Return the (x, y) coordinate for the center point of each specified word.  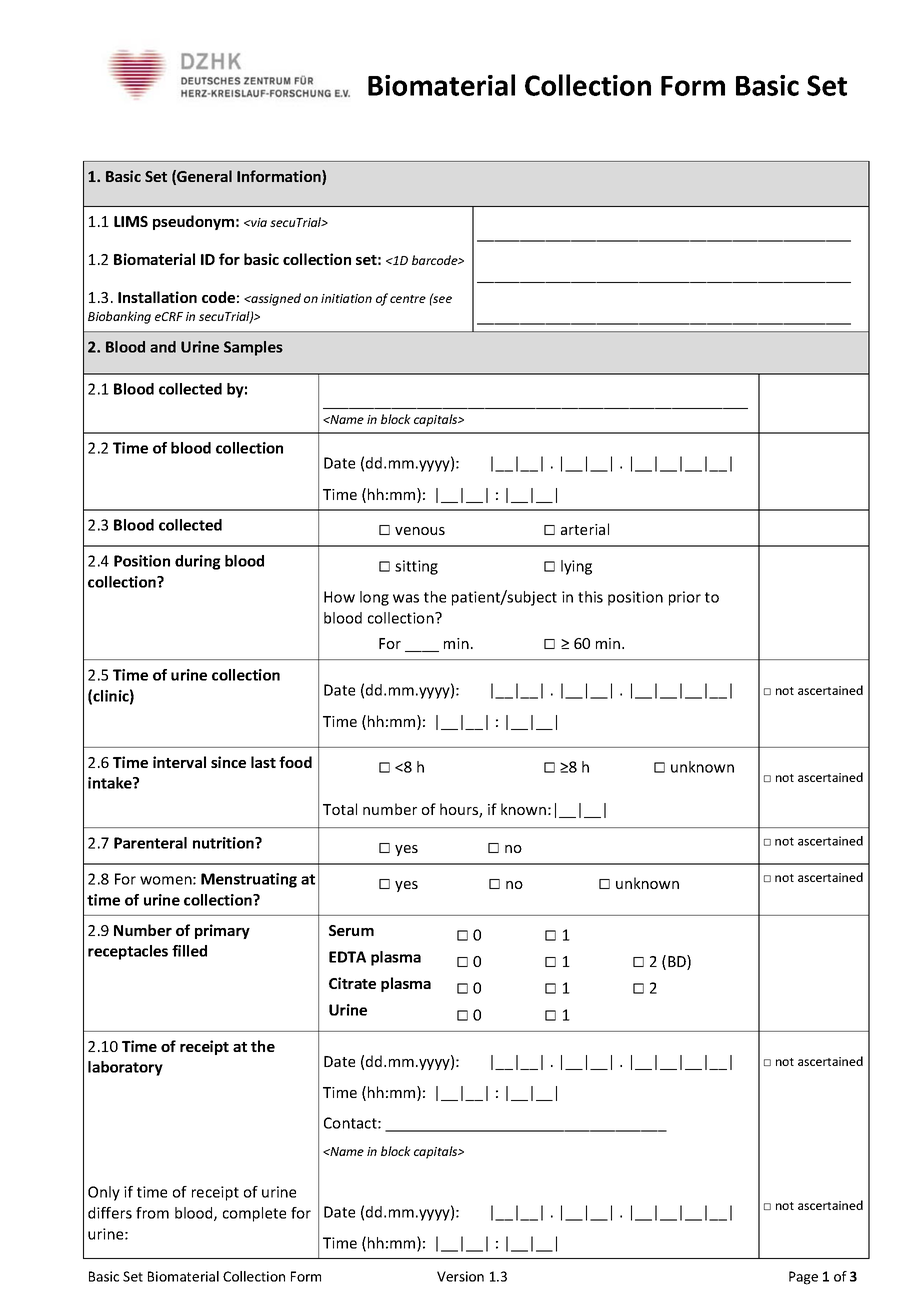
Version (460, 1276)
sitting (416, 567)
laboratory (125, 1068)
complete (254, 1214)
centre (408, 299)
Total (340, 809)
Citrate (352, 983)
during (198, 562)
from (152, 1213)
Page (803, 1278)
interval (179, 762)
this (590, 597)
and (163, 347)
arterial (585, 529)
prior (685, 598)
